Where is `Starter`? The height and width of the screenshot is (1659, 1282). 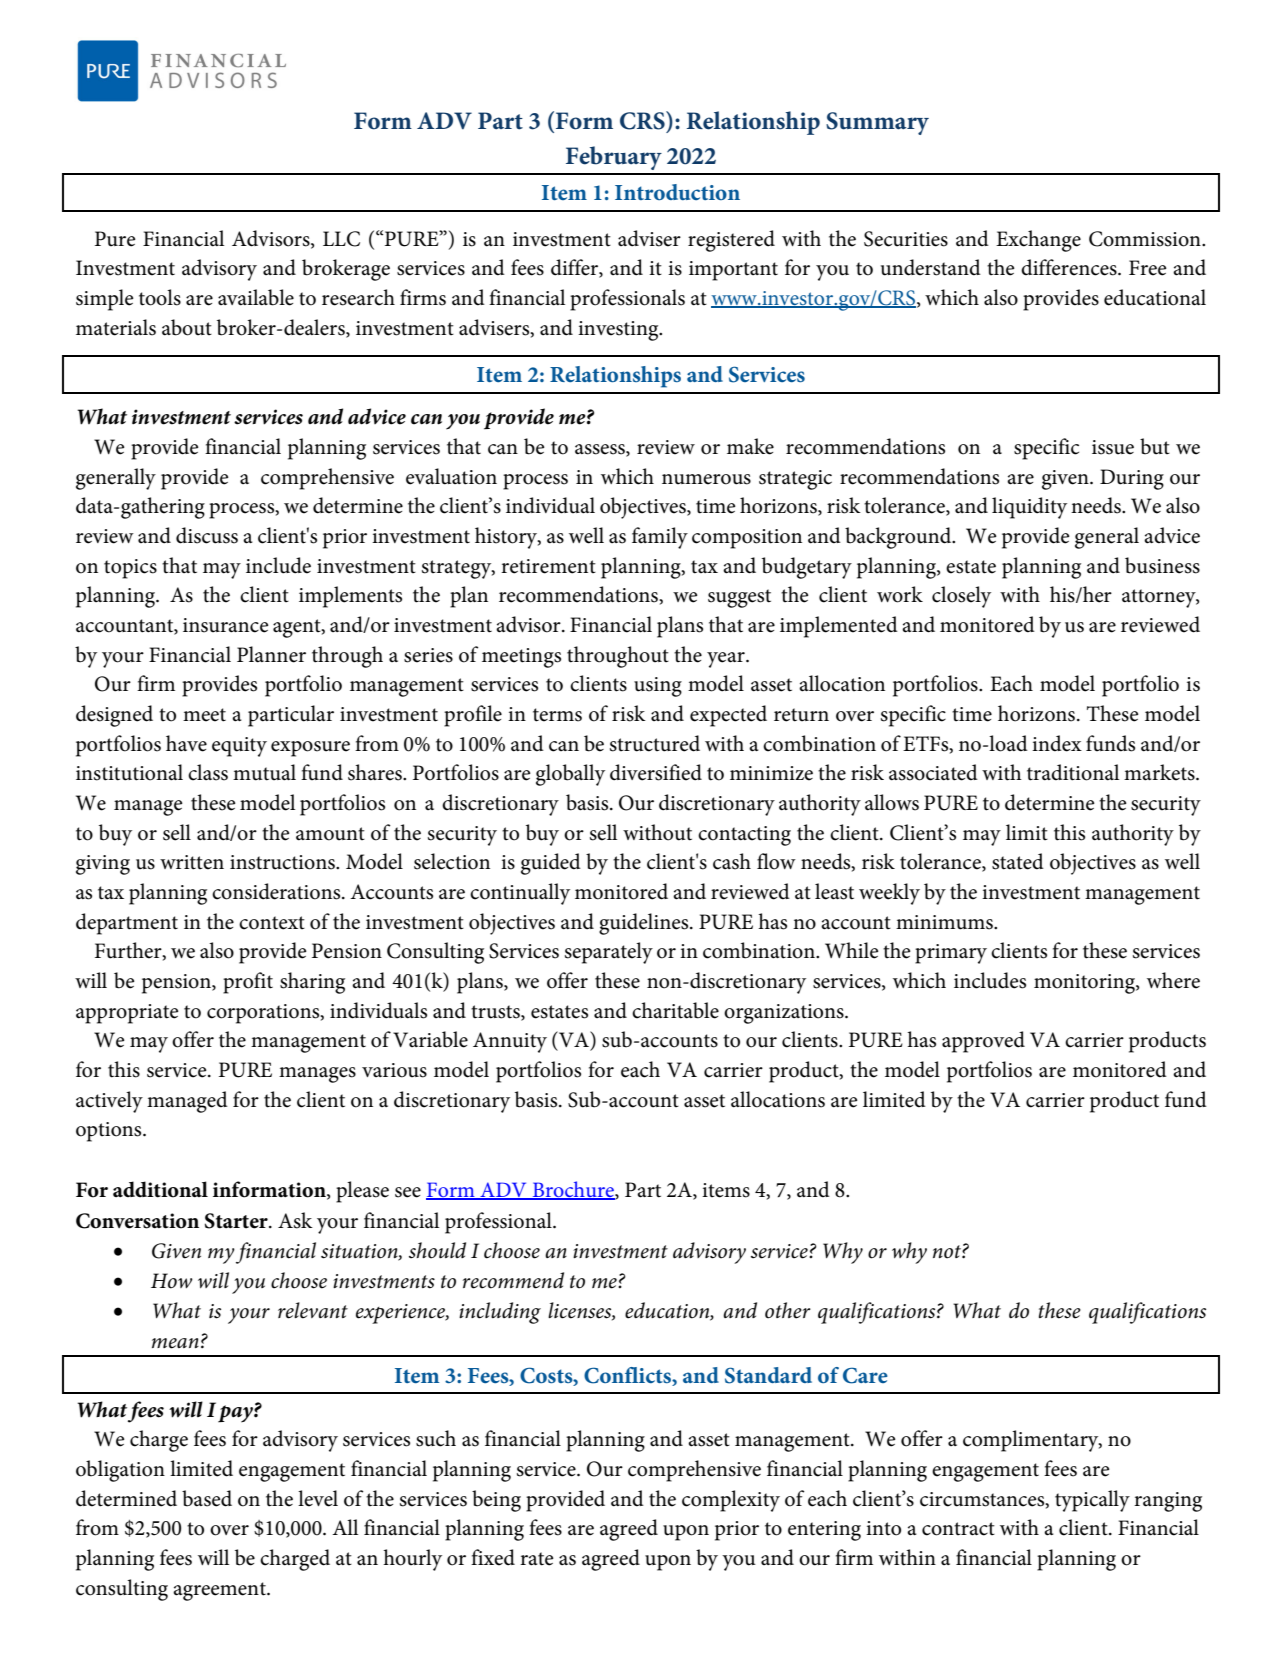
Starter is located at coordinates (237, 1221).
